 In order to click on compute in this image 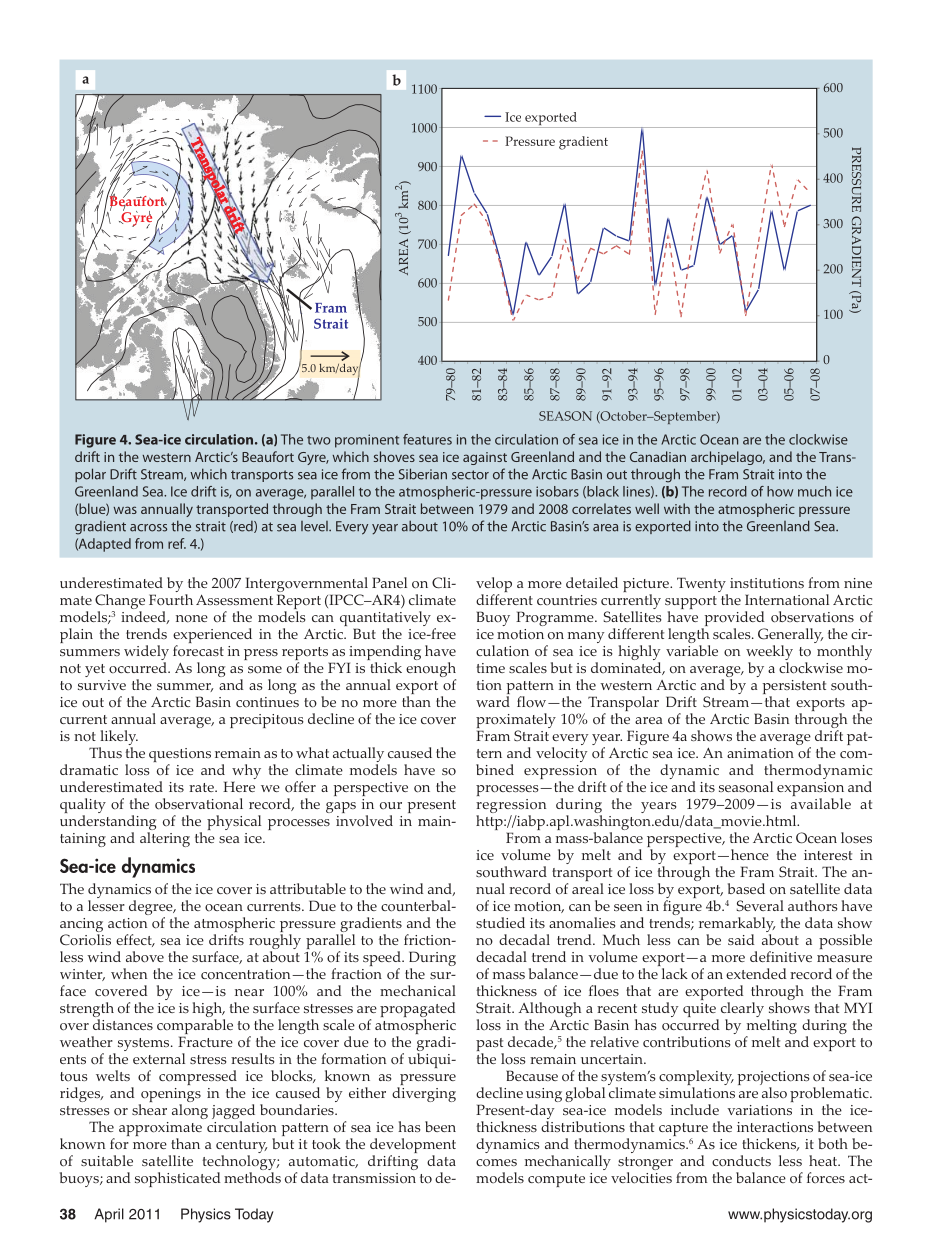, I will do `click(556, 1180)`.
